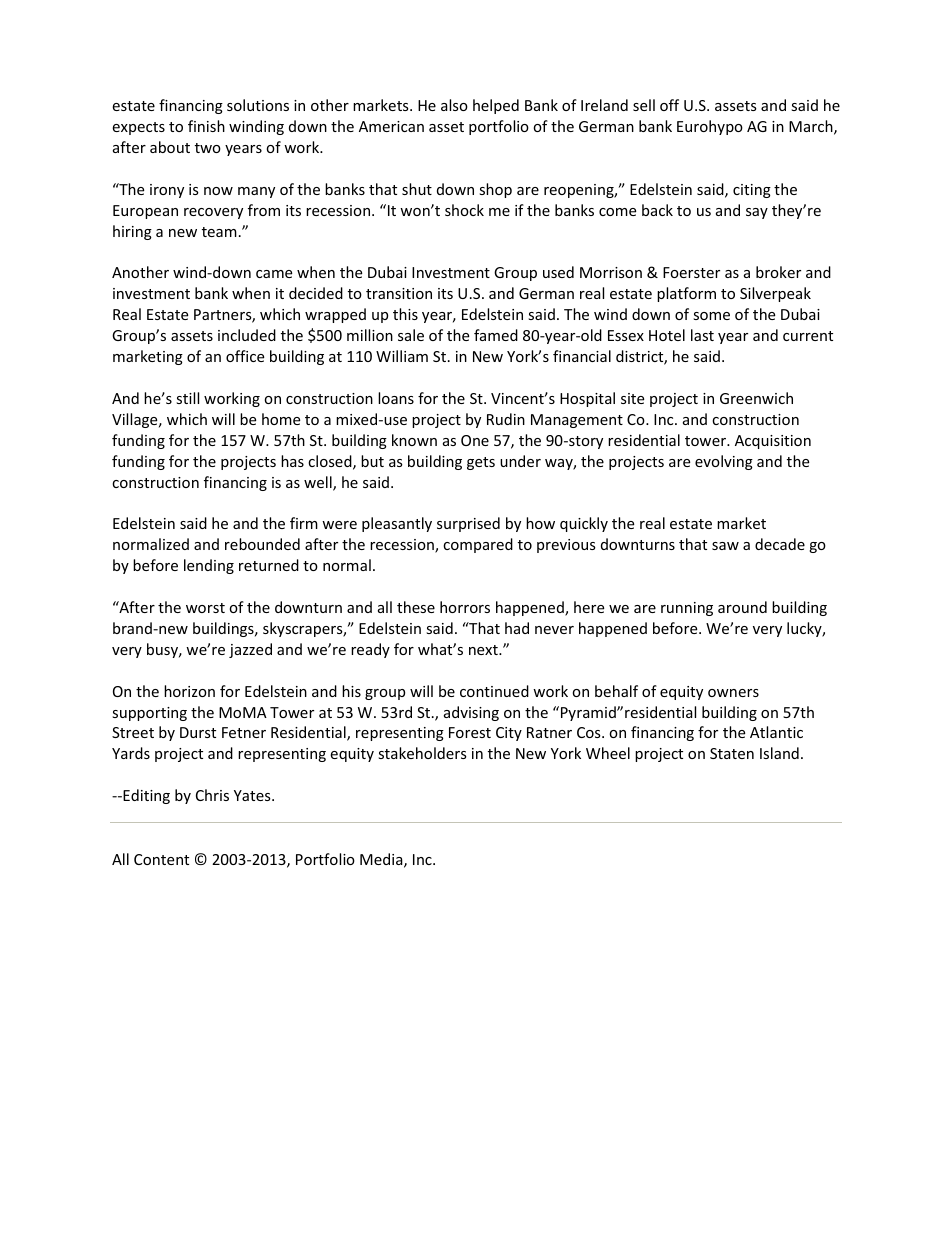  I want to click on evolving, so click(724, 462).
